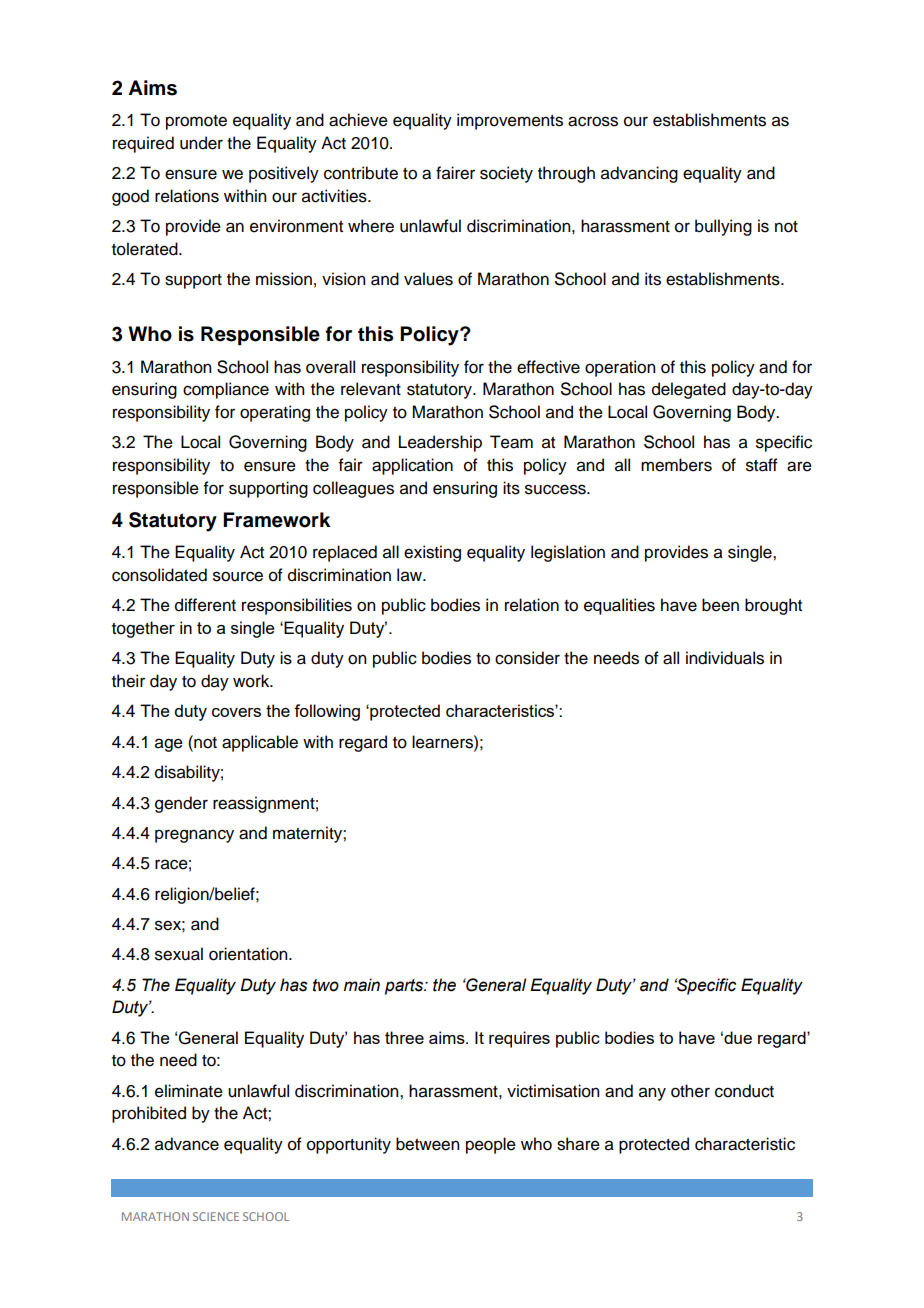 This screenshot has width=924, height=1308. What do you see at coordinates (362, 985) in the screenshot?
I see `main` at bounding box center [362, 985].
